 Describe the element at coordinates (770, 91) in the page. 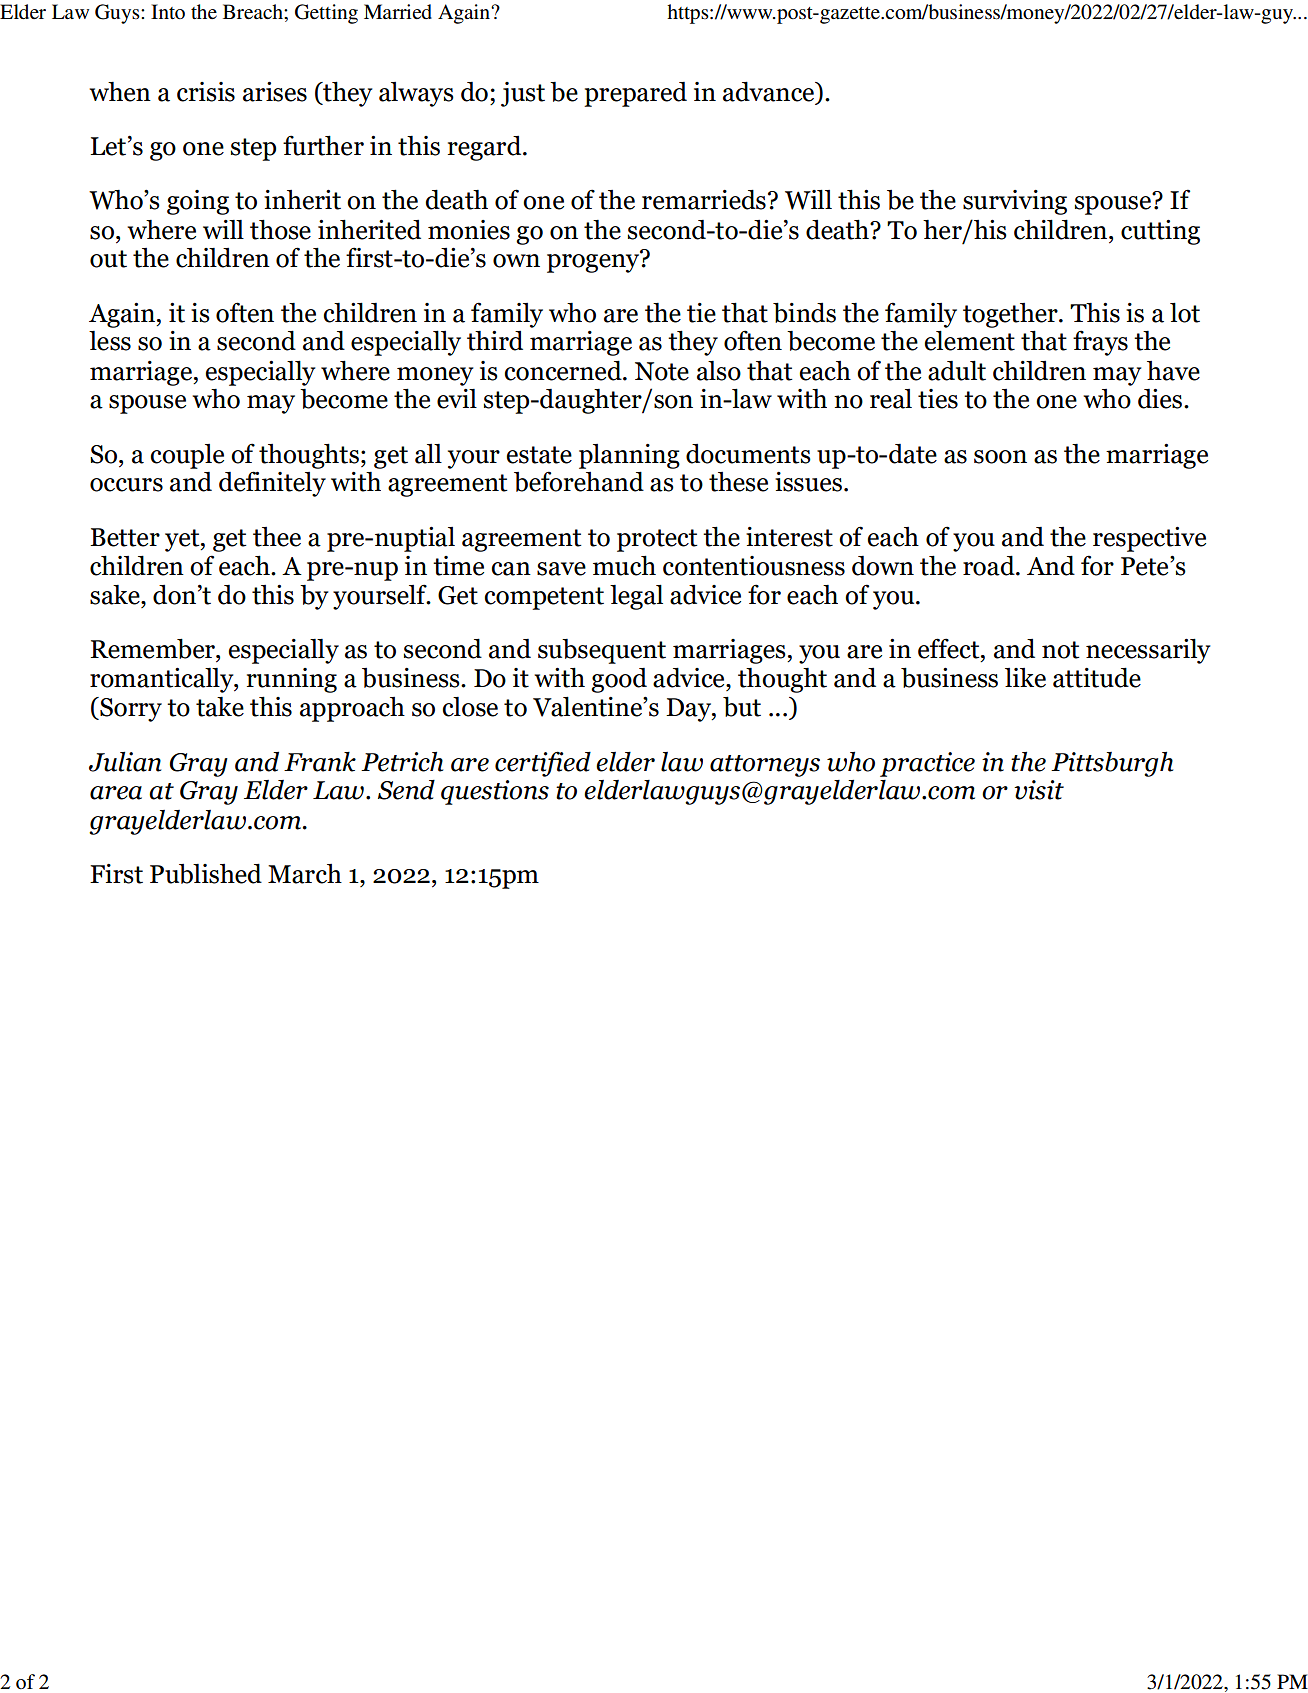

I see `advance` at that location.
